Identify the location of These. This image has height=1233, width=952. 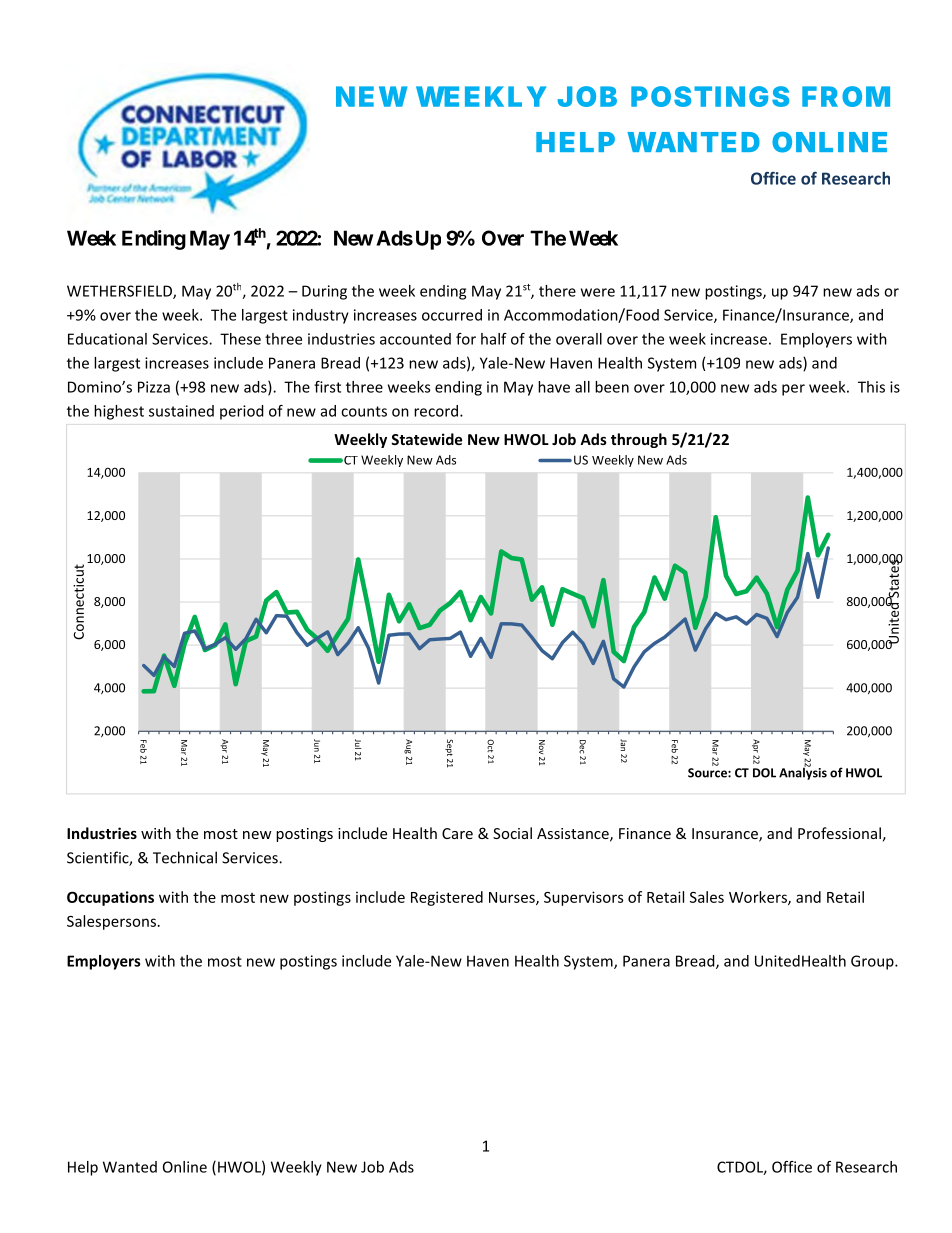
(240, 339).
